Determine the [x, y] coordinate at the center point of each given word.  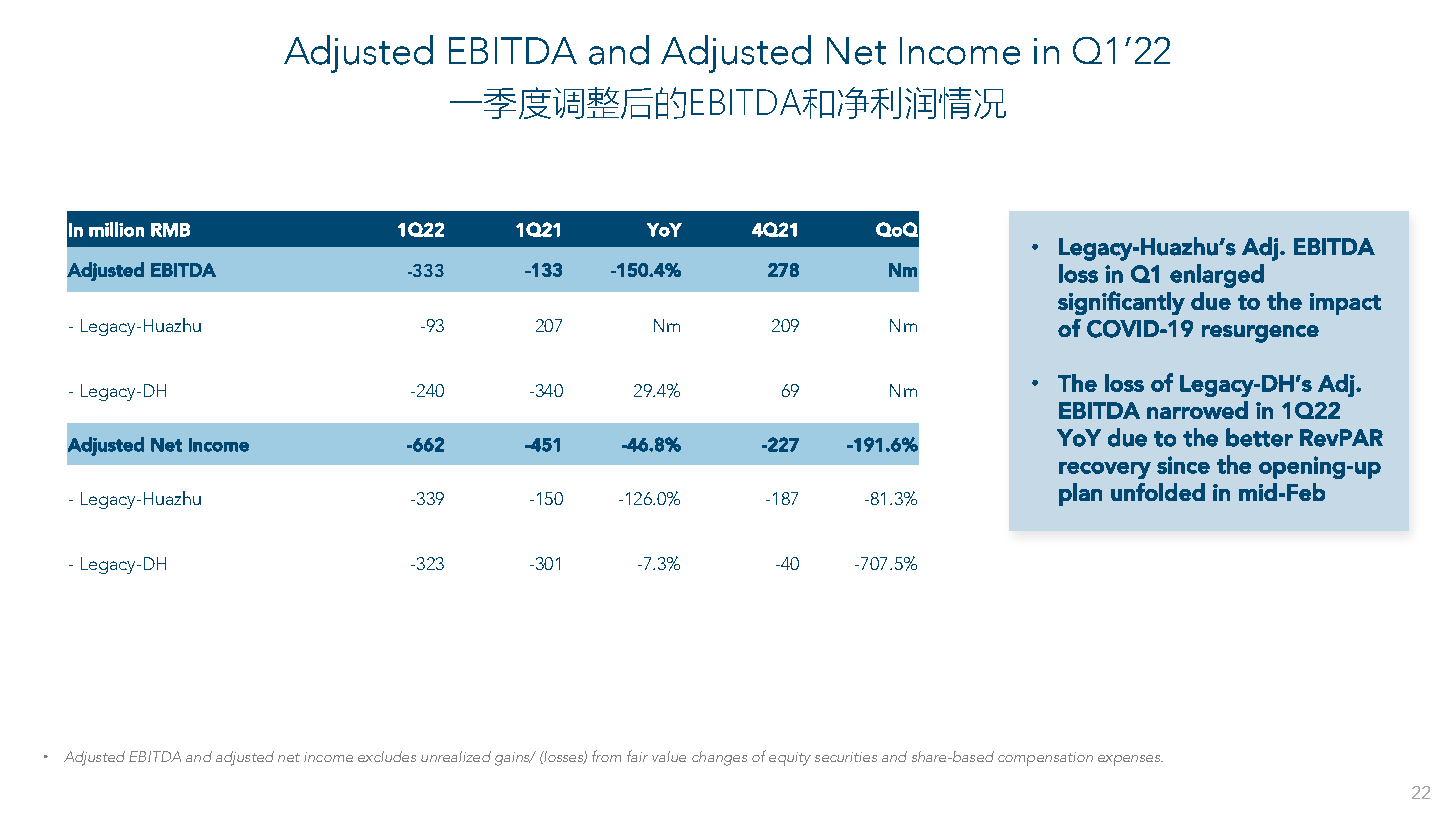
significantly [1121, 303]
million [116, 229]
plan [1080, 494]
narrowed [1197, 410]
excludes [387, 756]
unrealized [456, 756]
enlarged [1217, 276]
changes [719, 758]
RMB [170, 230]
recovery [1105, 470]
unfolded [1158, 492]
